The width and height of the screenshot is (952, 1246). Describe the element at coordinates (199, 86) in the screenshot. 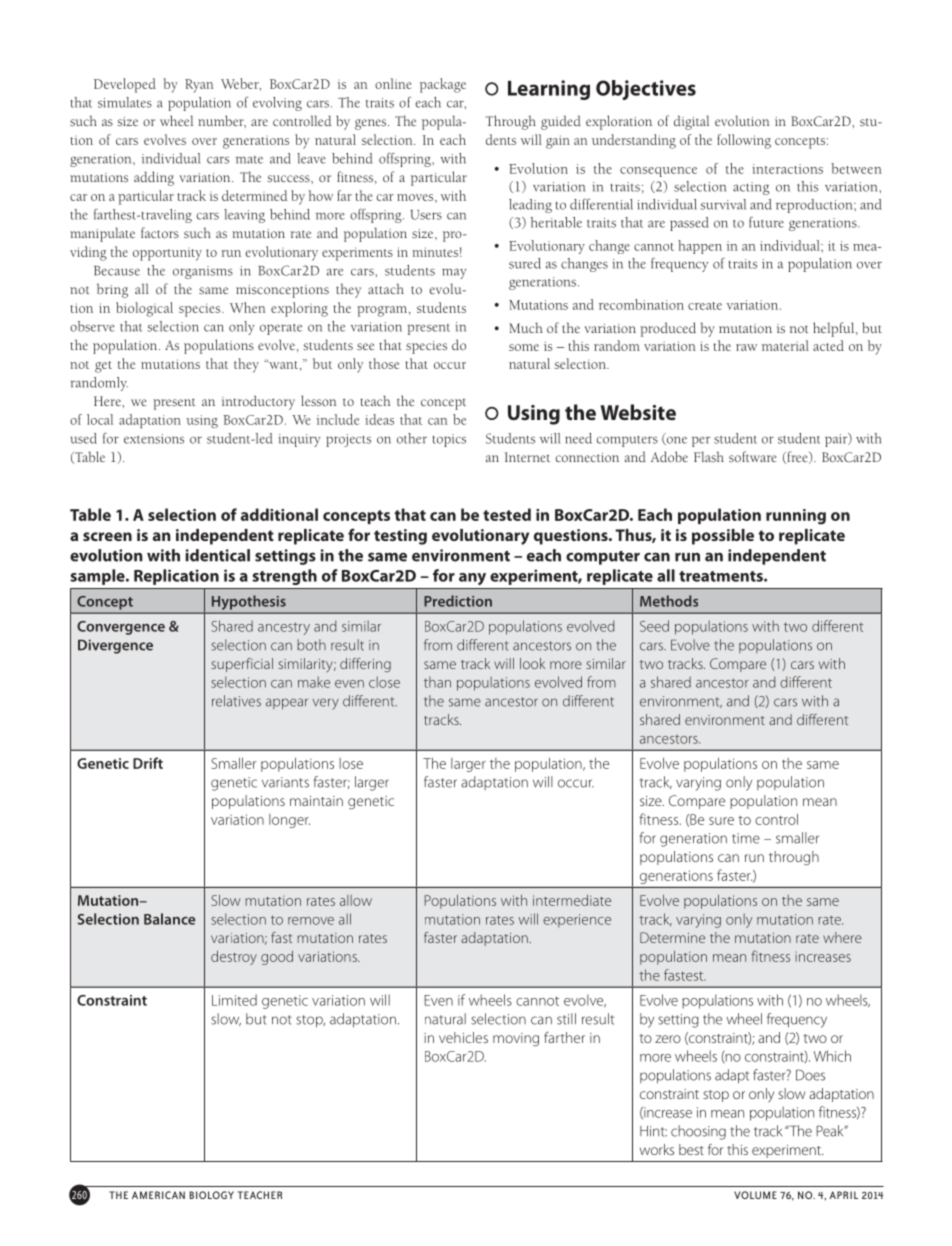

I see `Ryan` at that location.
